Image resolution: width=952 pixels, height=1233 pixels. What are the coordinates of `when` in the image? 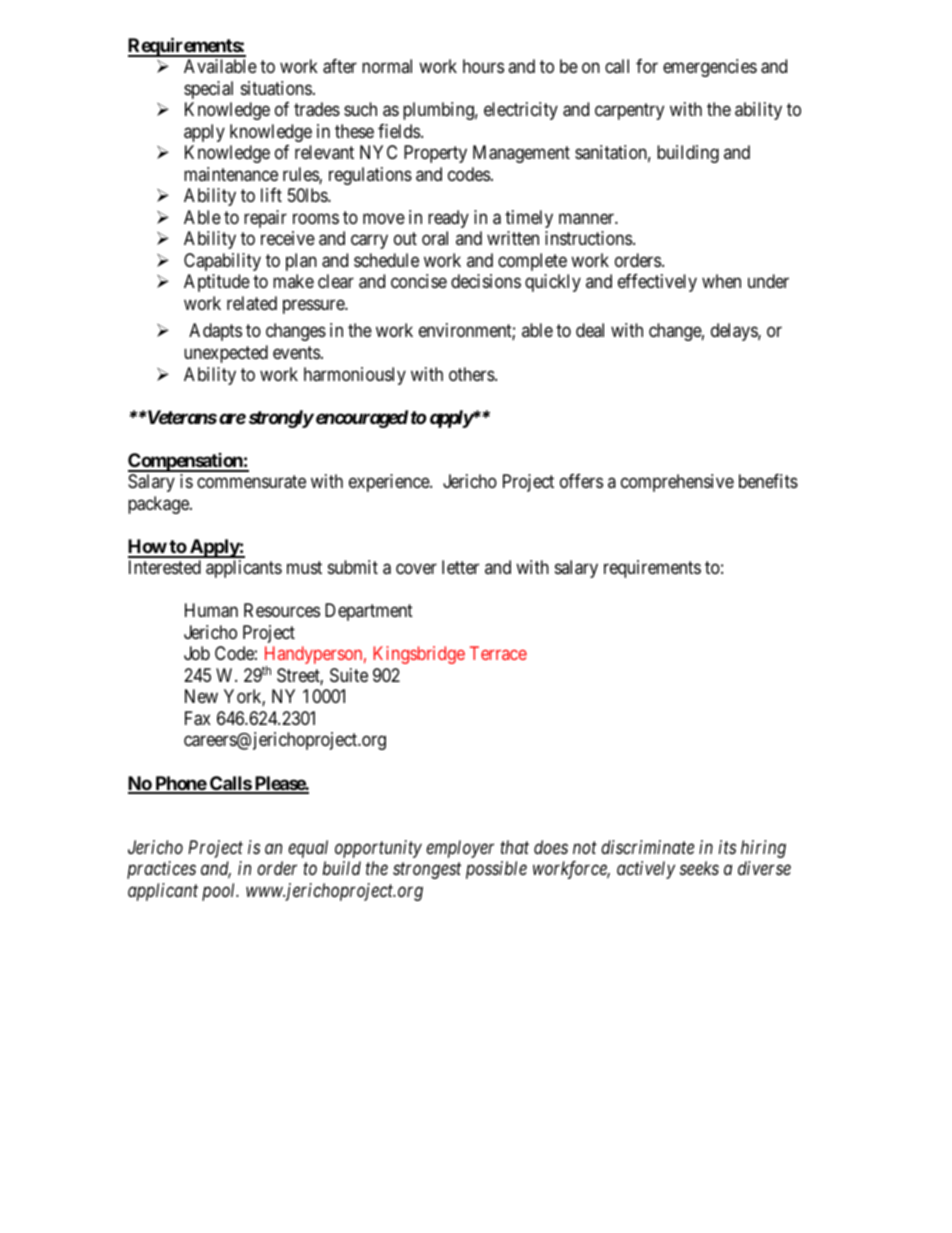 It's located at (721, 281).
